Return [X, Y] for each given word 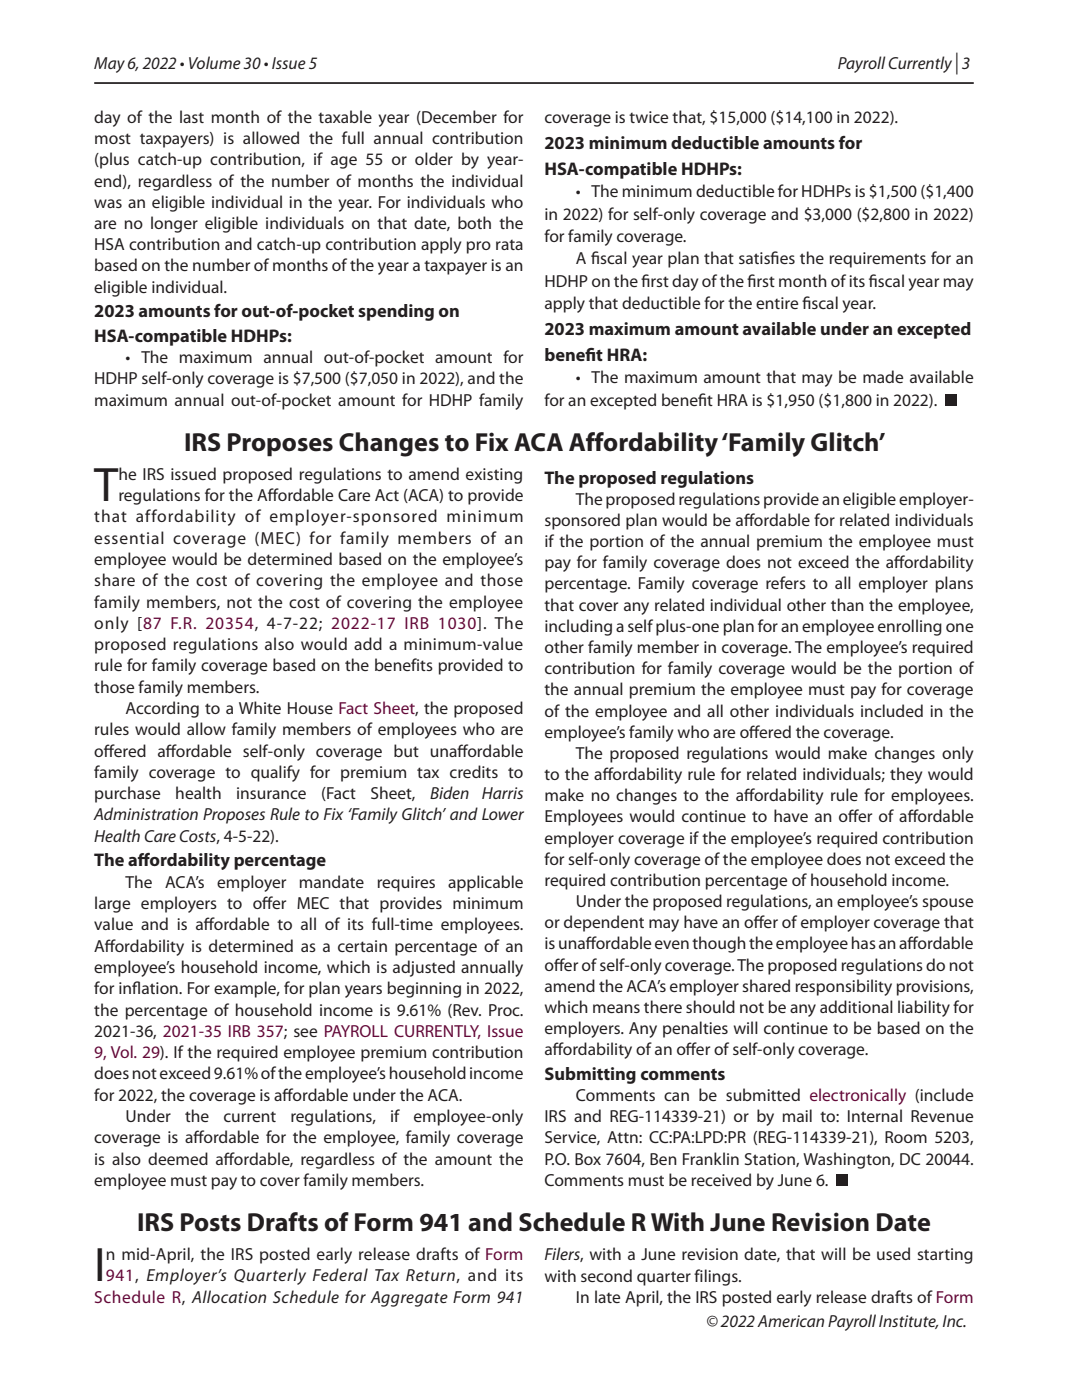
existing [494, 476]
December [458, 117]
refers [786, 582]
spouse [947, 904]
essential [129, 537]
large [112, 904]
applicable [485, 883]
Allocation [228, 1296]
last [192, 116]
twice [648, 117]
